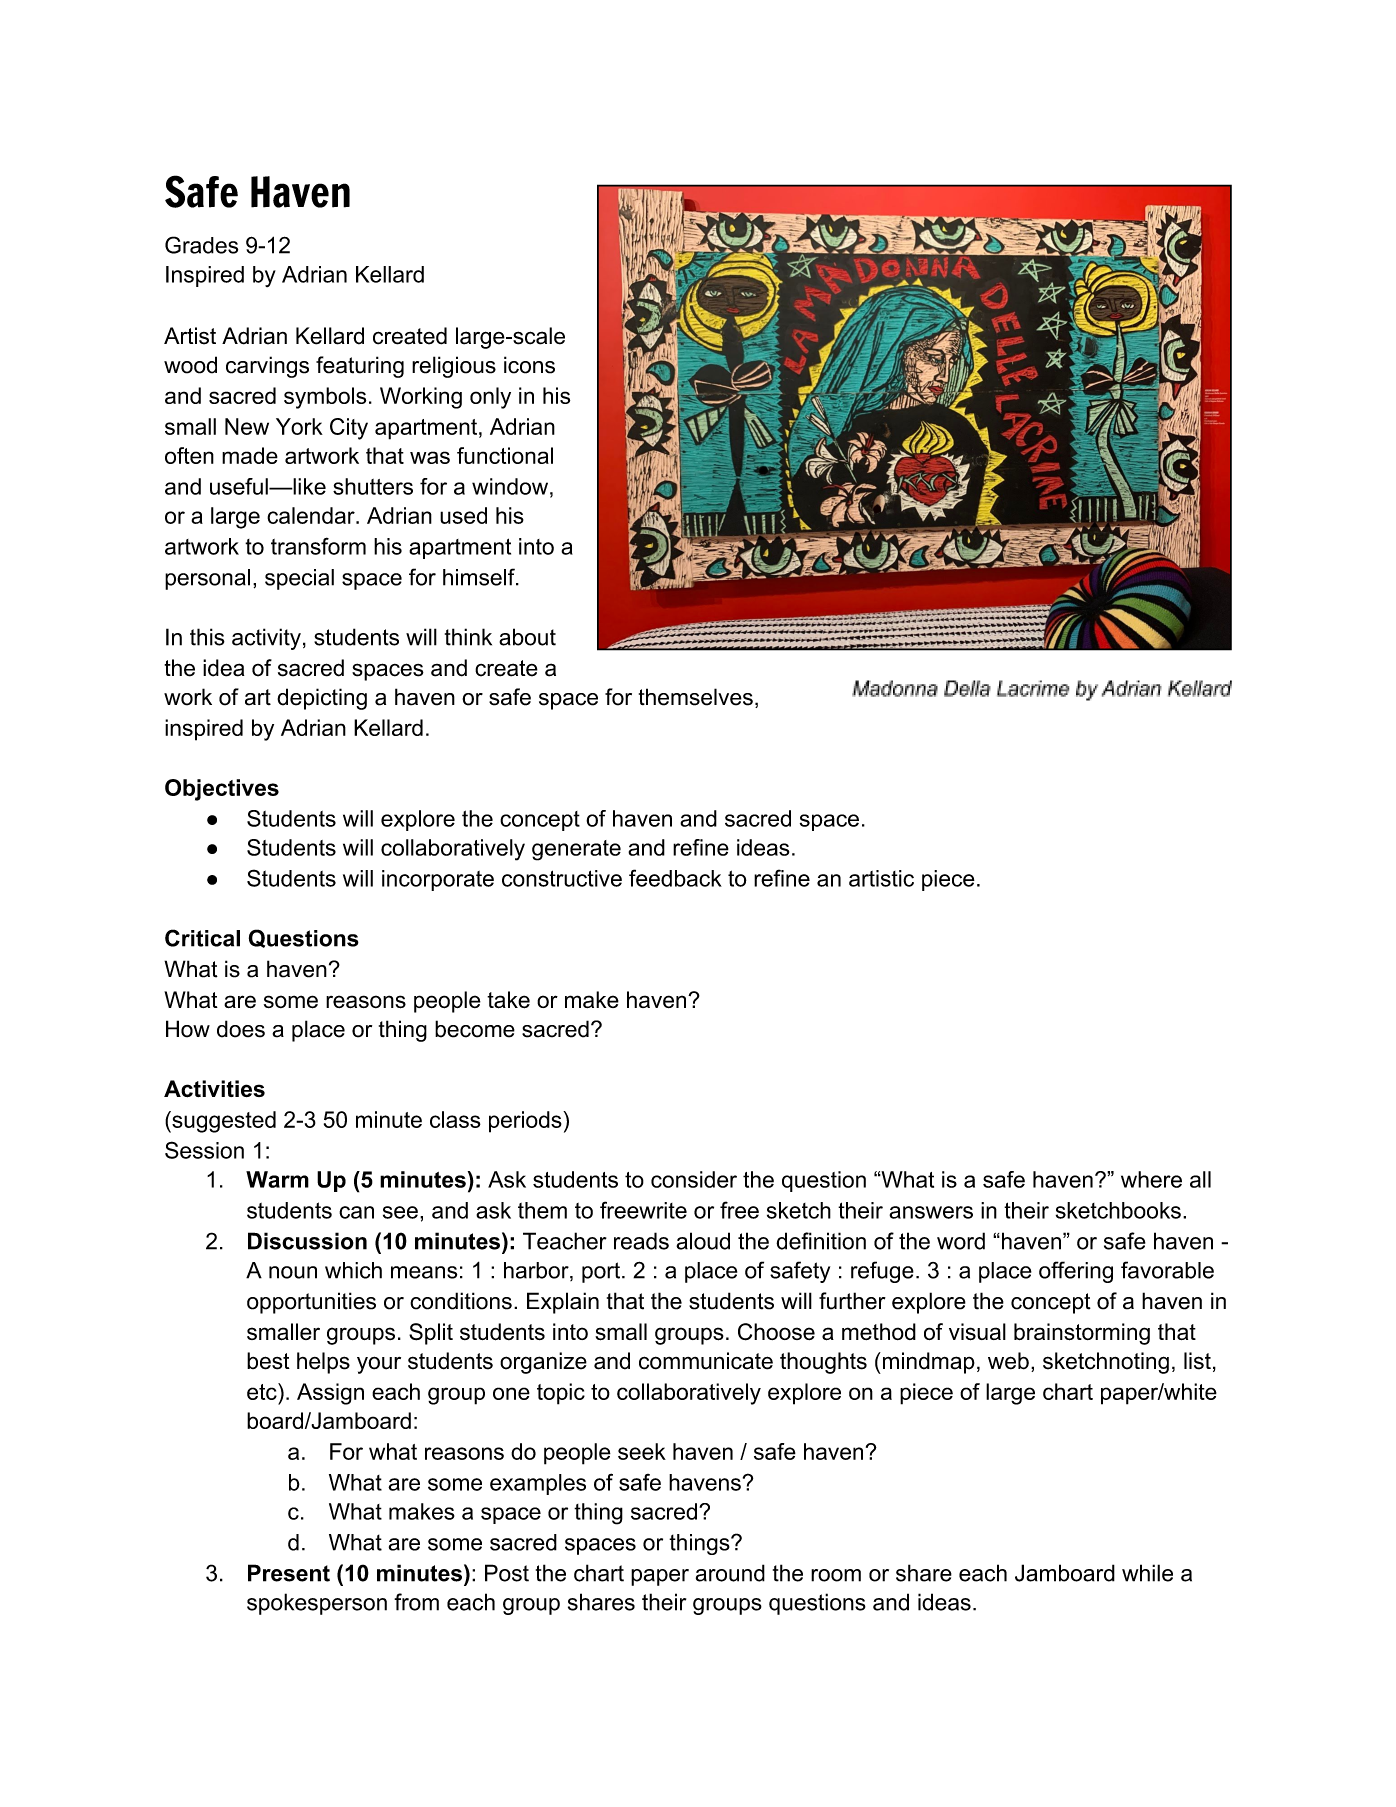 The width and height of the page is (1396, 1807). Describe the element at coordinates (527, 637) in the page. I see `about` at that location.
